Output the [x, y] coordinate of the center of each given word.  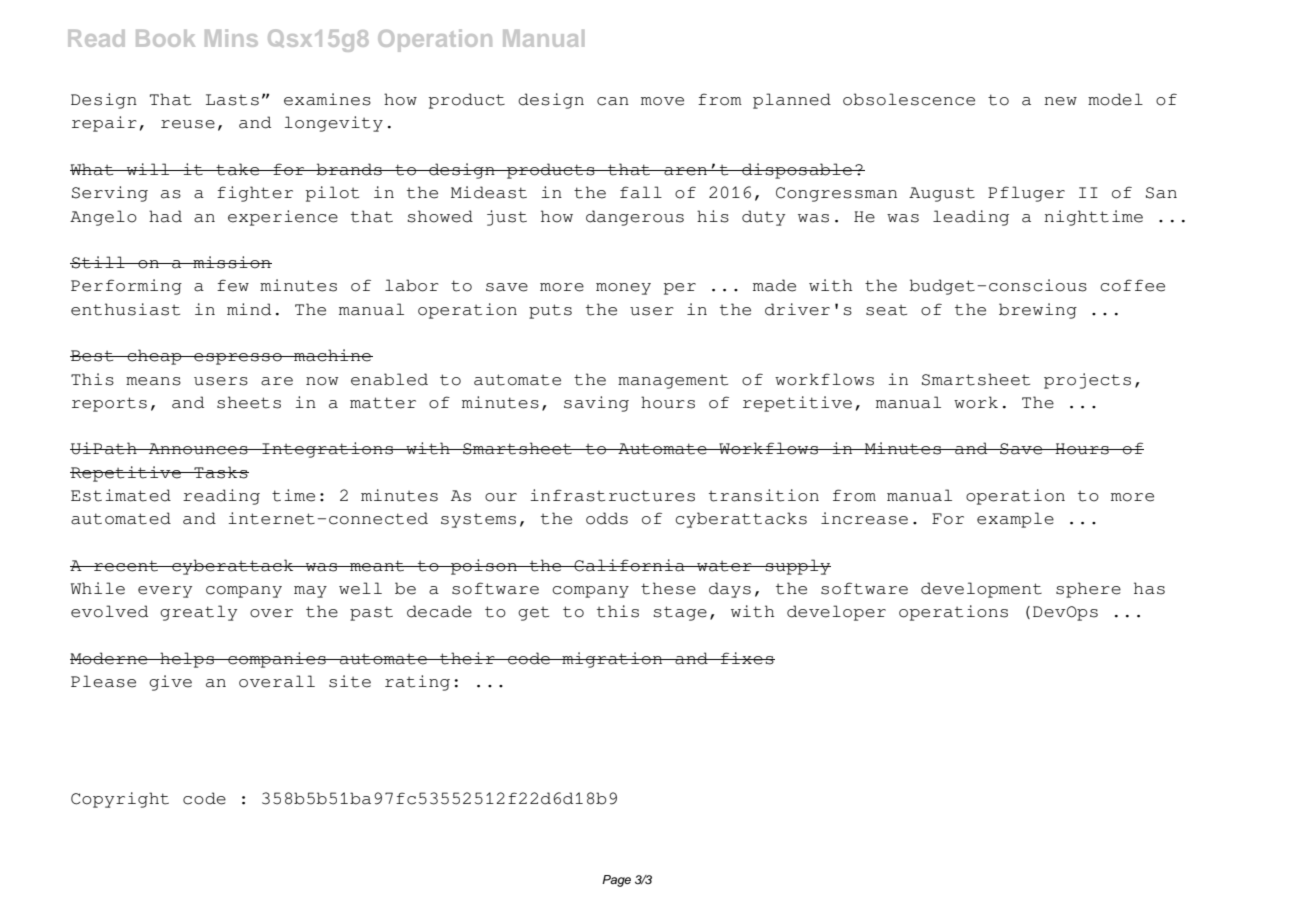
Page [616, 881]
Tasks [220, 472]
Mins [231, 38]
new [1060, 101]
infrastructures [612, 495]
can [613, 101]
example [1015, 520]
